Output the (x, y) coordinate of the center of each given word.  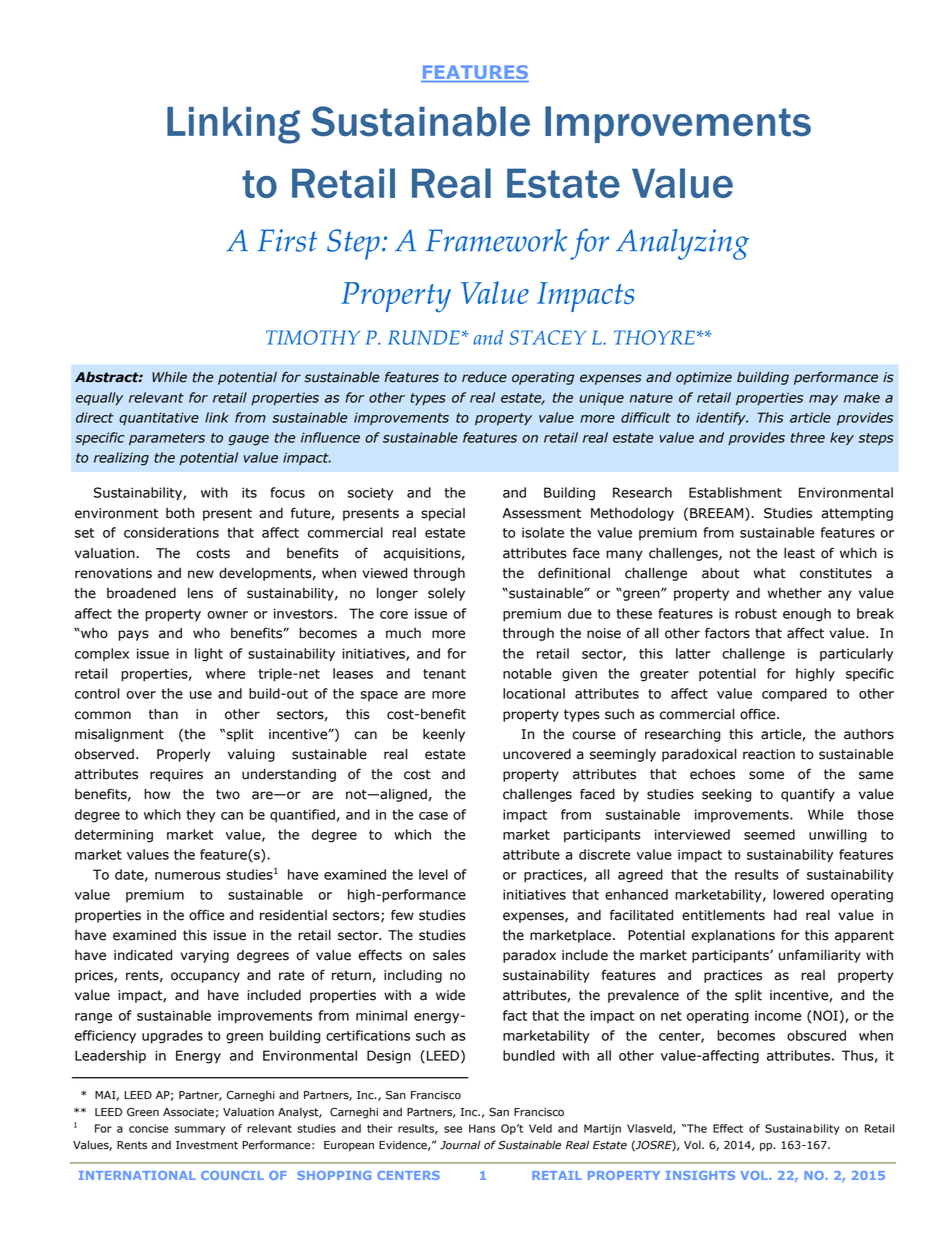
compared (794, 695)
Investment (207, 1145)
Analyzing (682, 244)
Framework (496, 240)
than (163, 714)
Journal (460, 1145)
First (287, 240)
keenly (444, 735)
